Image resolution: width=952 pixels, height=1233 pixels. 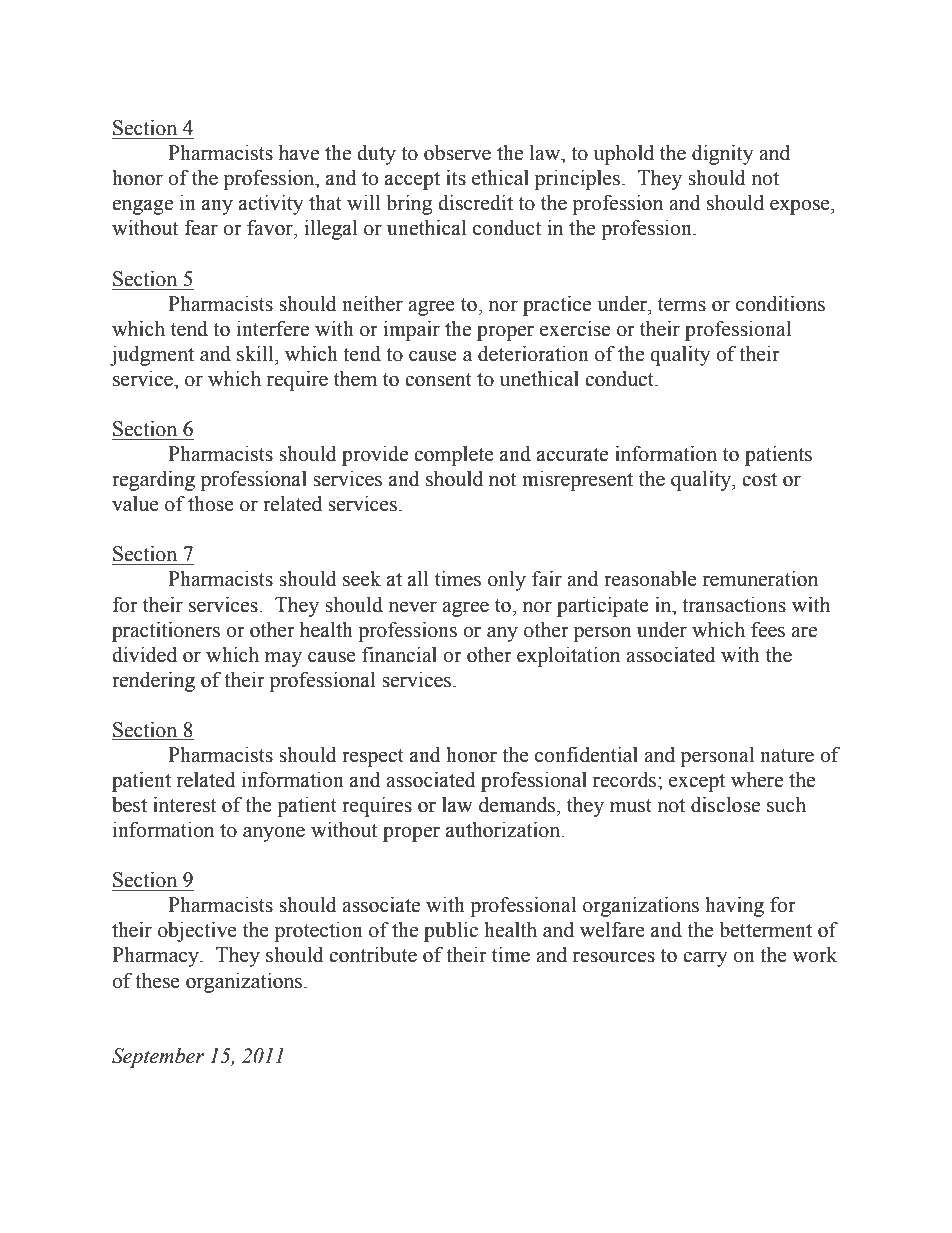 I want to click on skill, so click(x=256, y=354).
